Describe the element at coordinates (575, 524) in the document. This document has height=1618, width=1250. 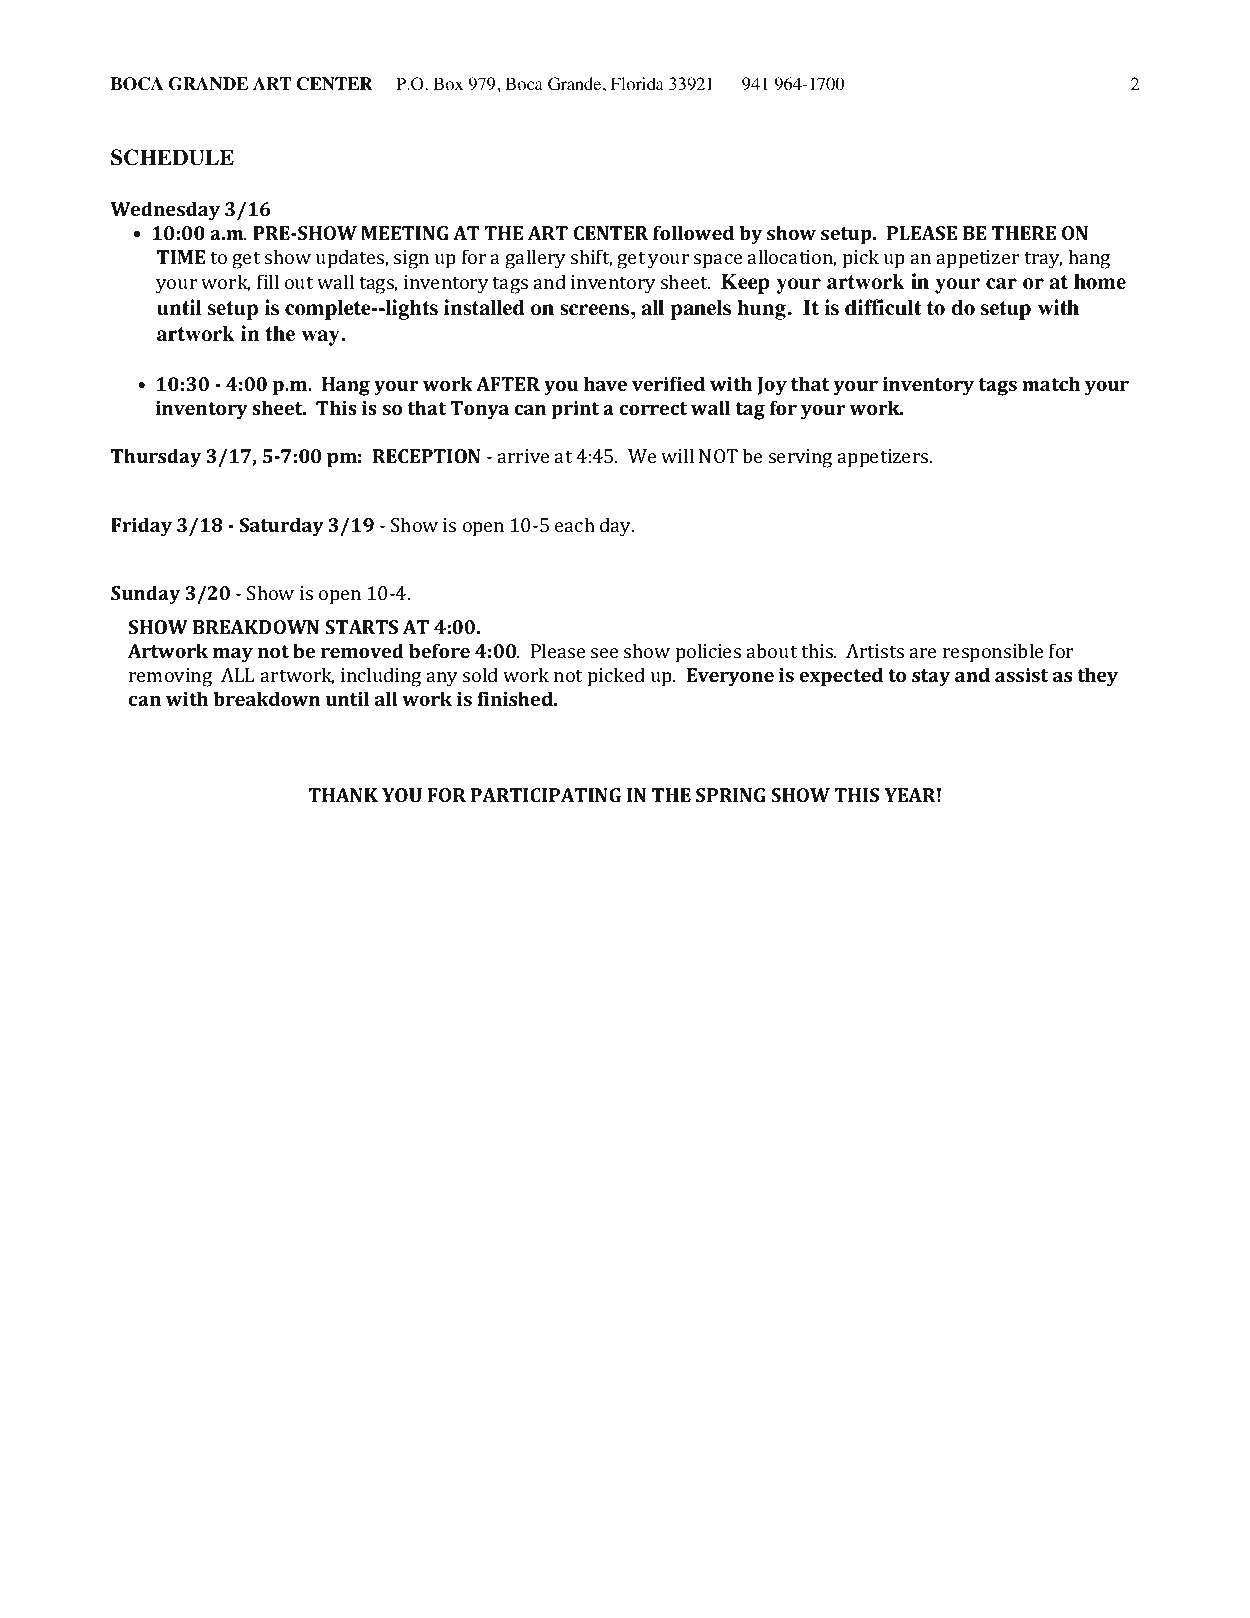
I see `each` at that location.
